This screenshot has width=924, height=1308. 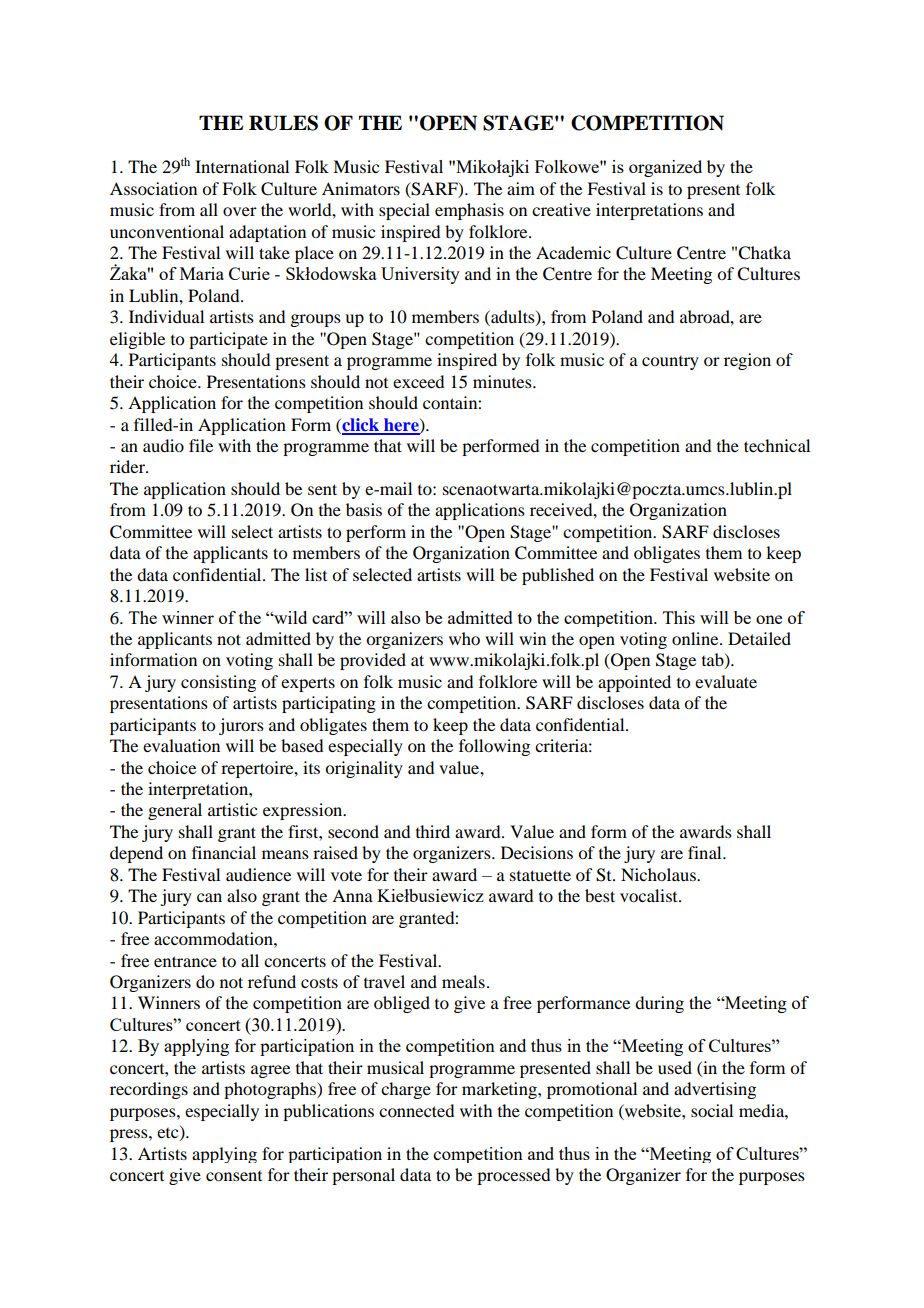 I want to click on organized, so click(x=665, y=168).
